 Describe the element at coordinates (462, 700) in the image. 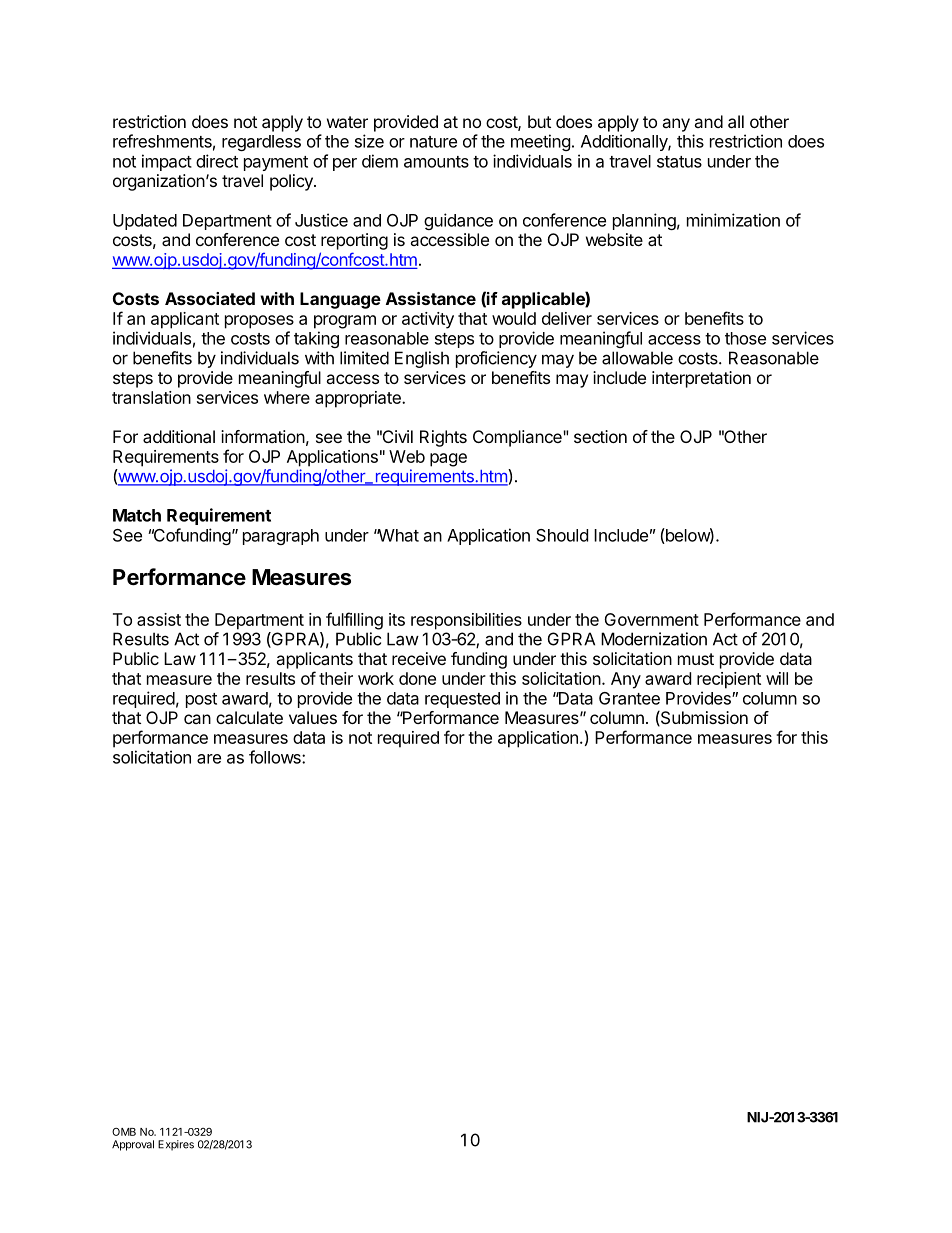

I see `requested` at that location.
